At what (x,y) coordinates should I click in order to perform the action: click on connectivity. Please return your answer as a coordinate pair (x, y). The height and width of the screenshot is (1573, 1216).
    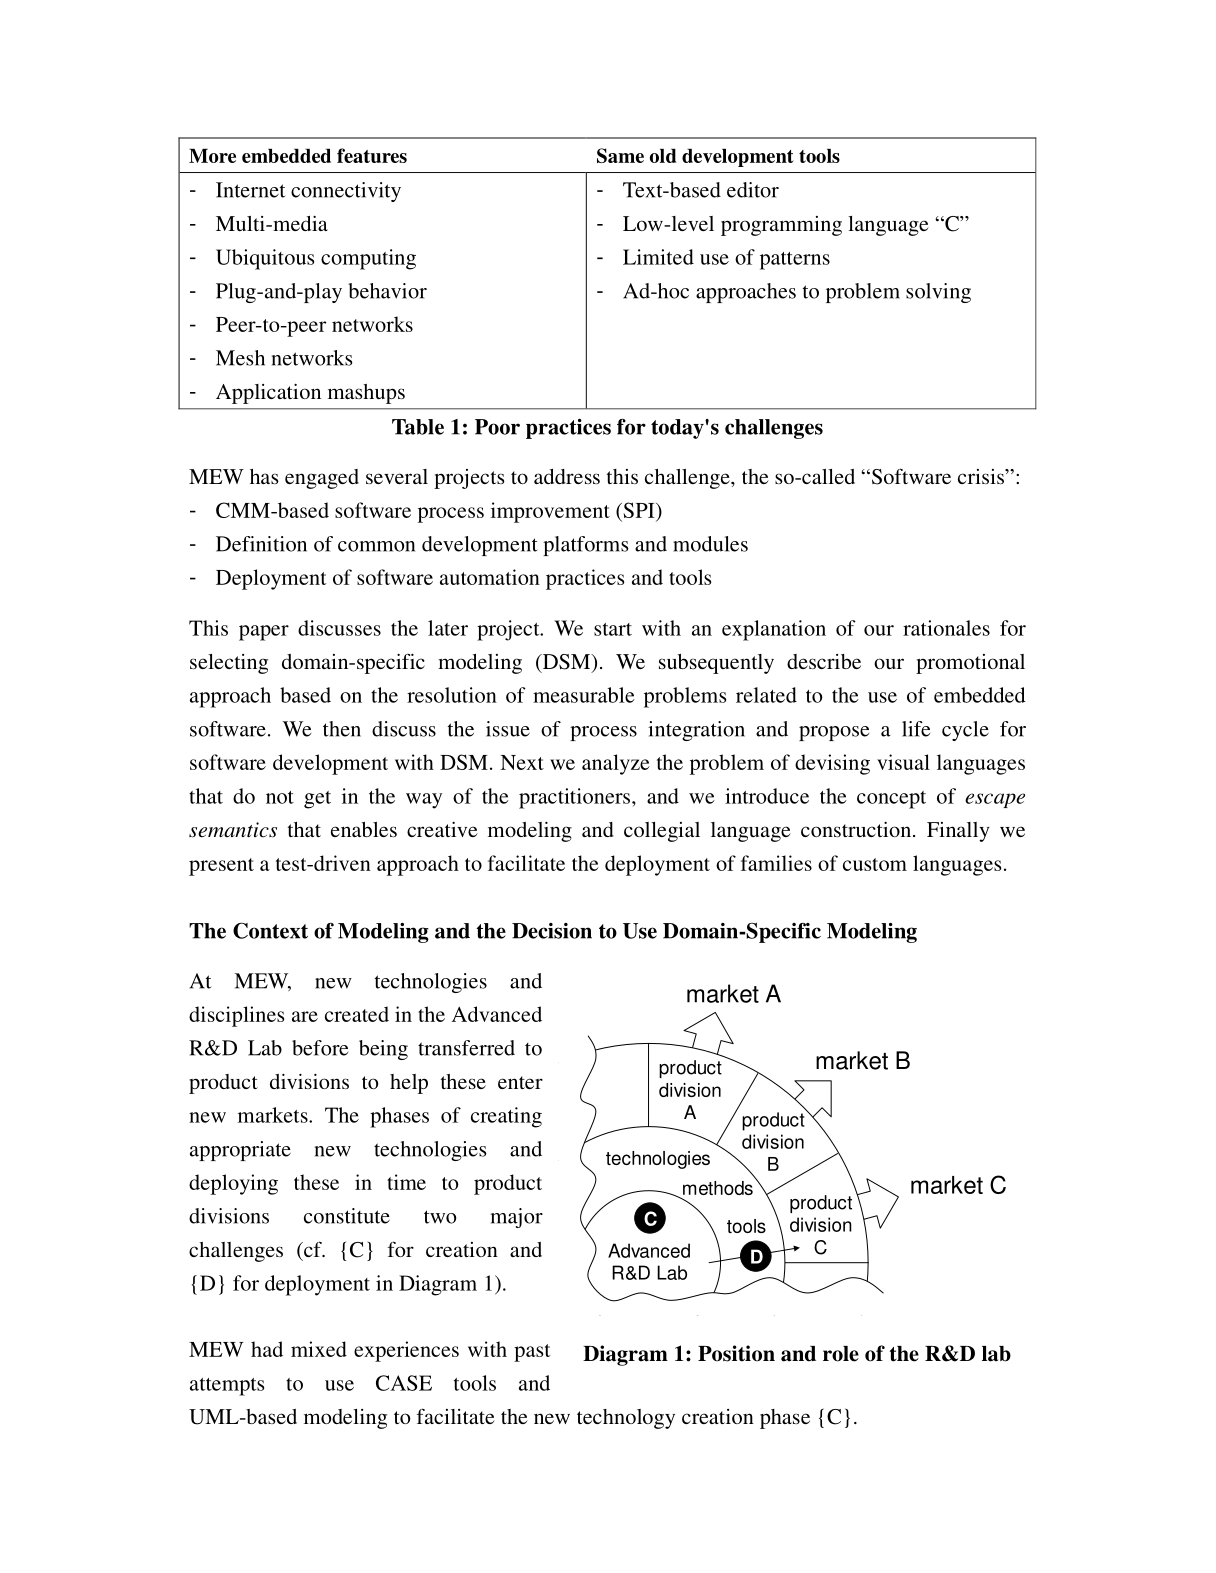
    Looking at the image, I should click on (346, 192).
